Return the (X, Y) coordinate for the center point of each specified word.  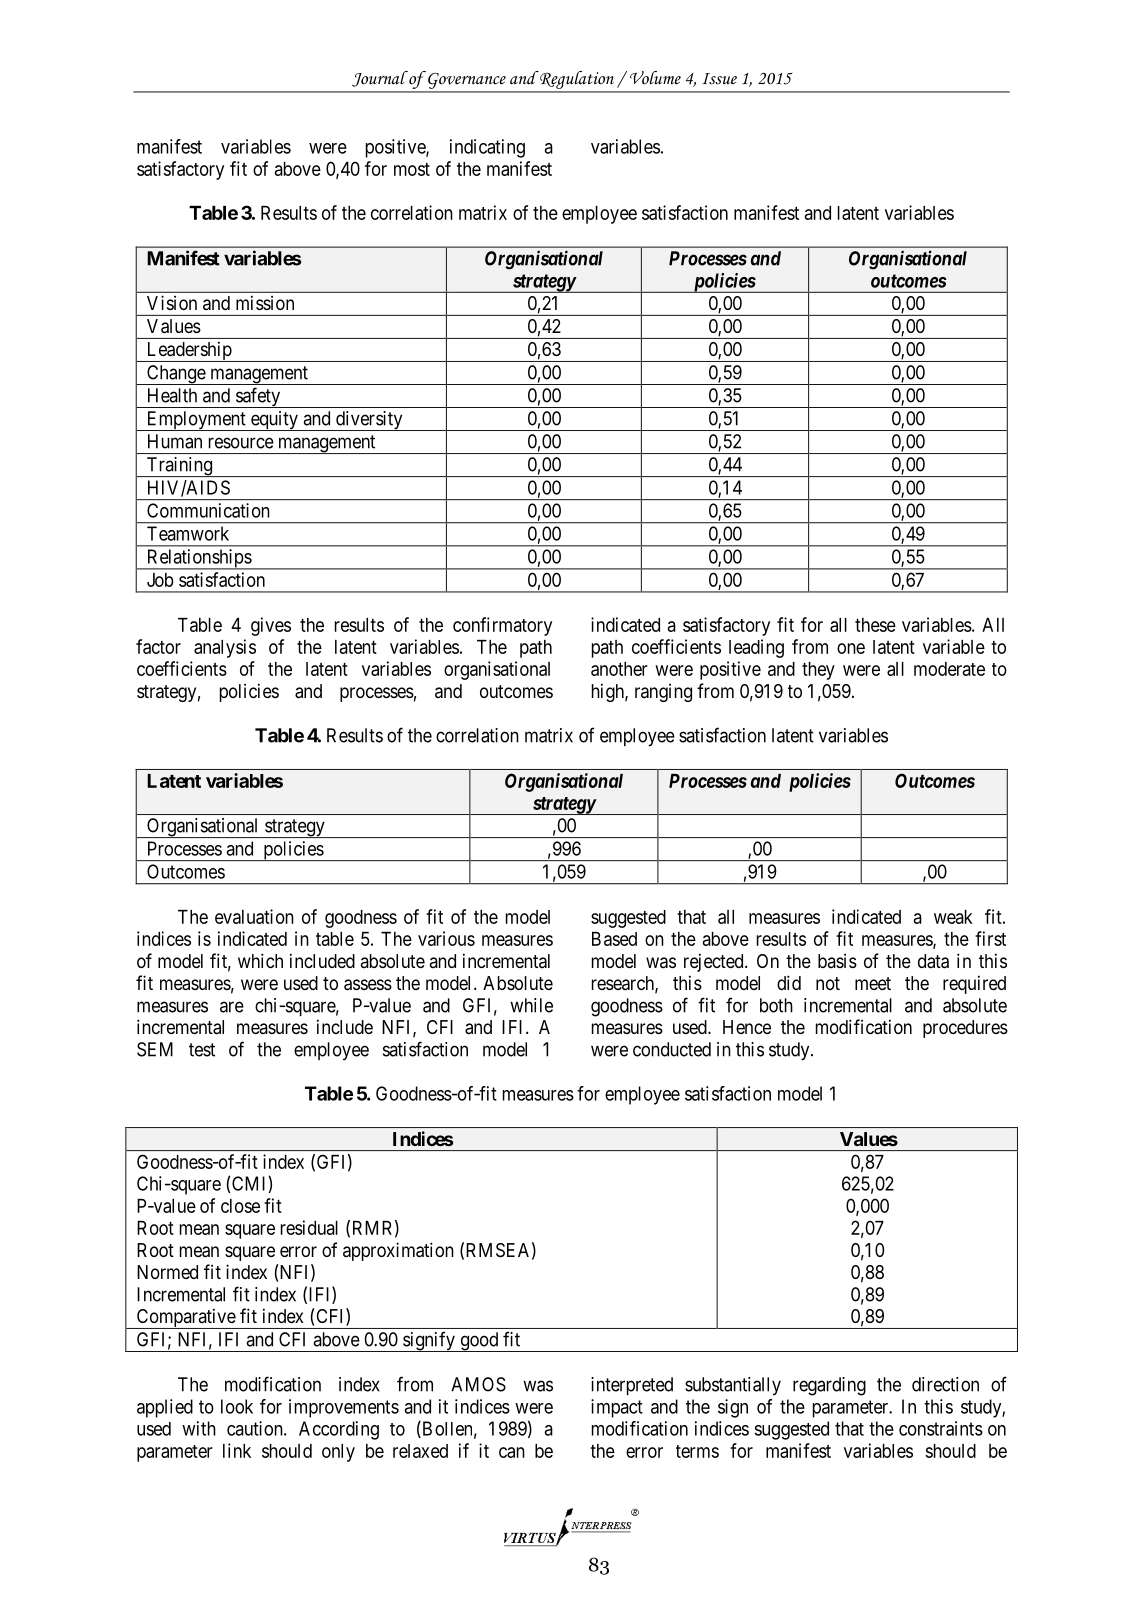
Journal (381, 79)
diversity (369, 421)
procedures (965, 1029)
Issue (719, 79)
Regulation (577, 81)
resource (241, 443)
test (202, 1050)
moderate (949, 669)
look (237, 1406)
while (531, 1005)
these (875, 625)
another (619, 669)
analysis (225, 648)
